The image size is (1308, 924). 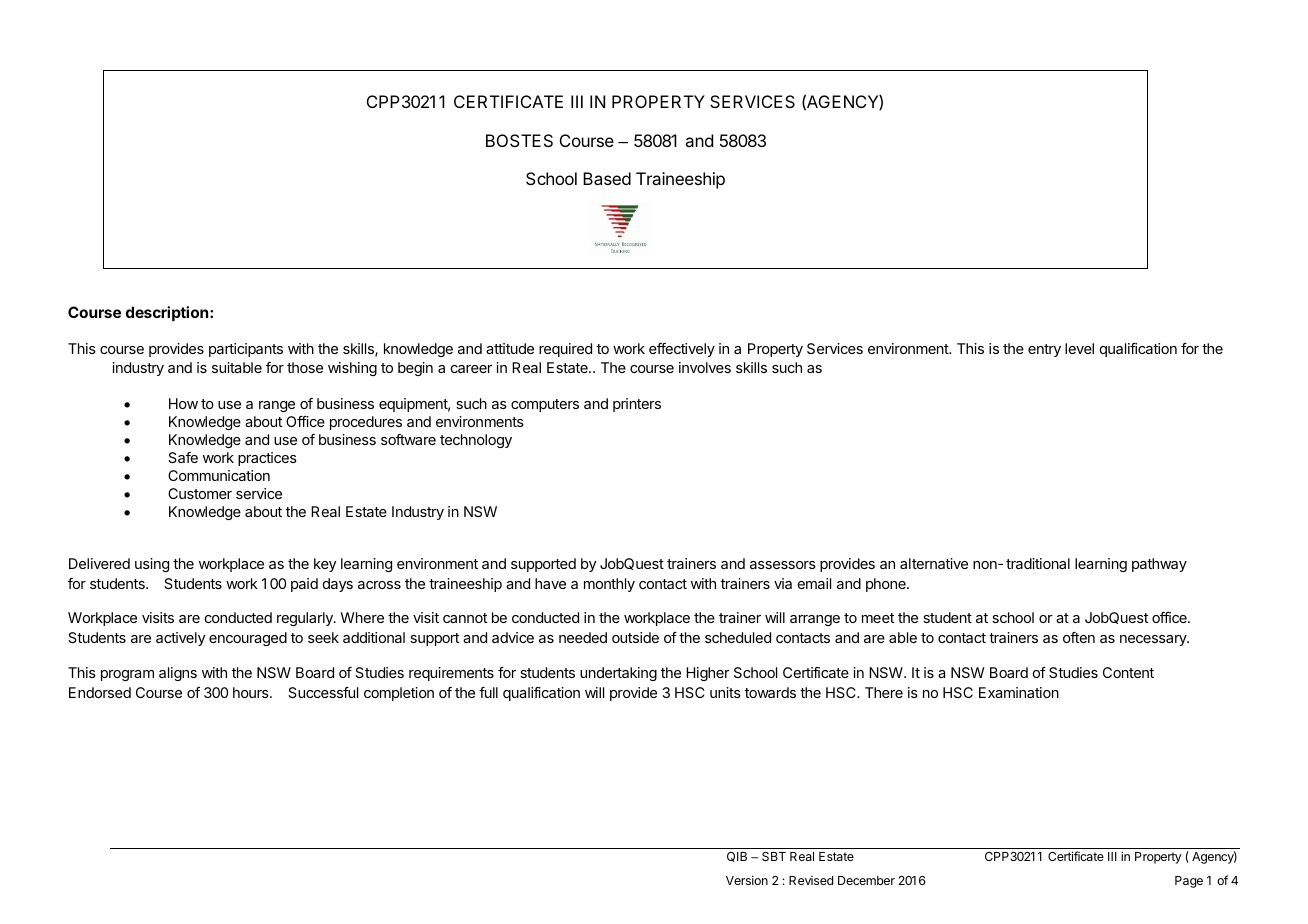 What do you see at coordinates (1159, 565) in the page?
I see `pathway` at bounding box center [1159, 565].
